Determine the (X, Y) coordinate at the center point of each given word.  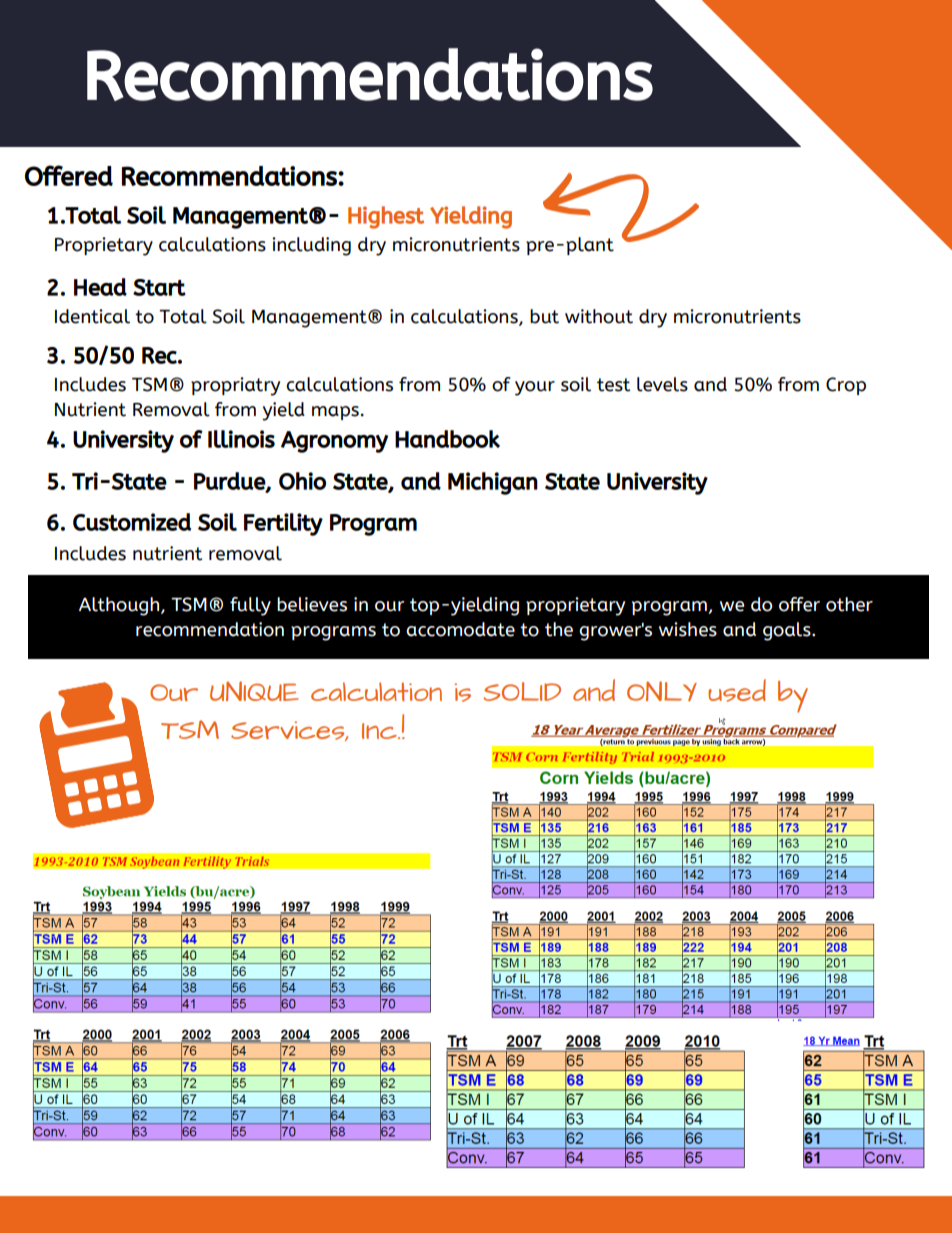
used (737, 690)
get (394, 1116)
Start (159, 287)
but (544, 316)
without (599, 316)
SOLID (522, 691)
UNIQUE (254, 691)
